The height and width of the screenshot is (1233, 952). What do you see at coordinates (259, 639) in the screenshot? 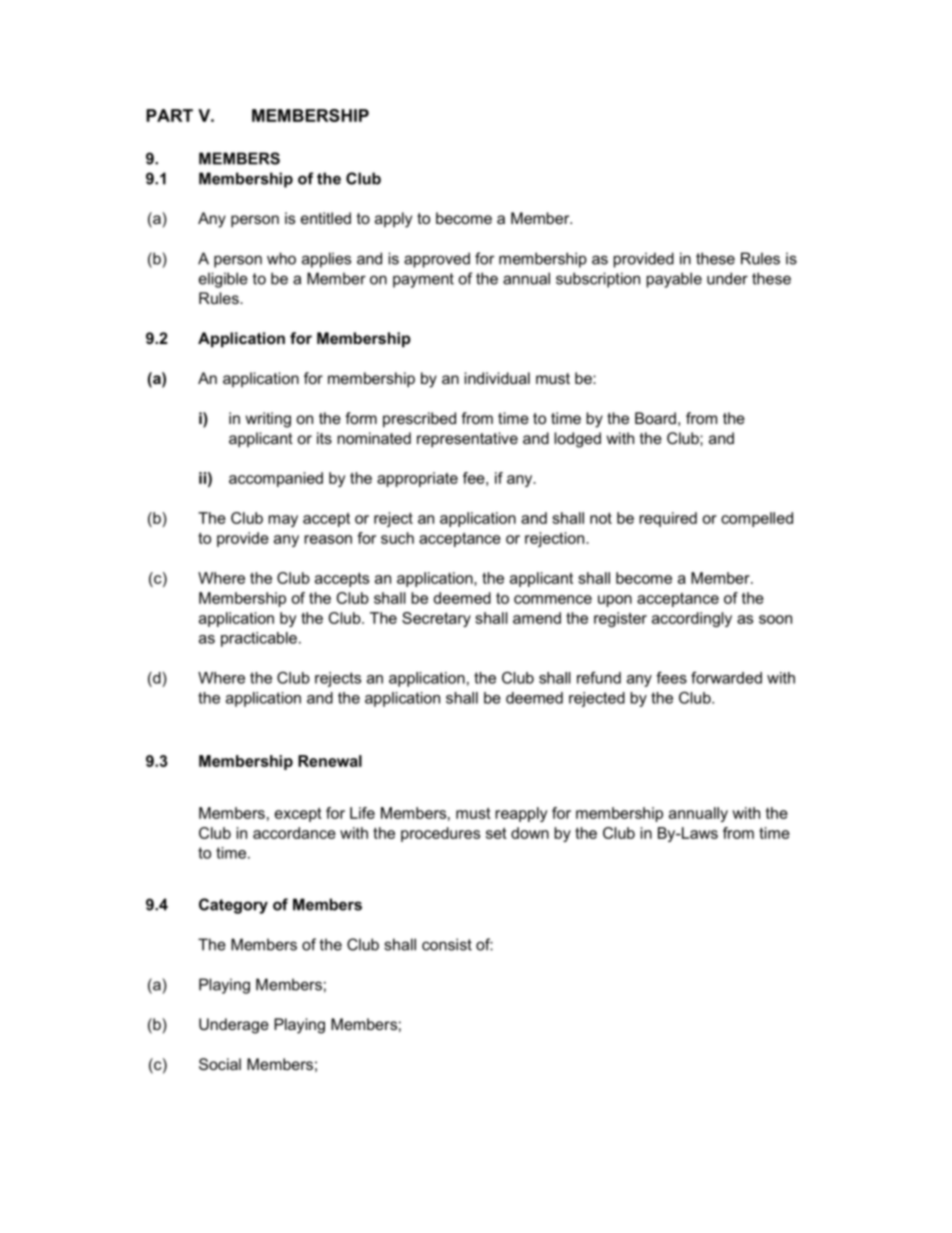
I see `practicable` at bounding box center [259, 639].
